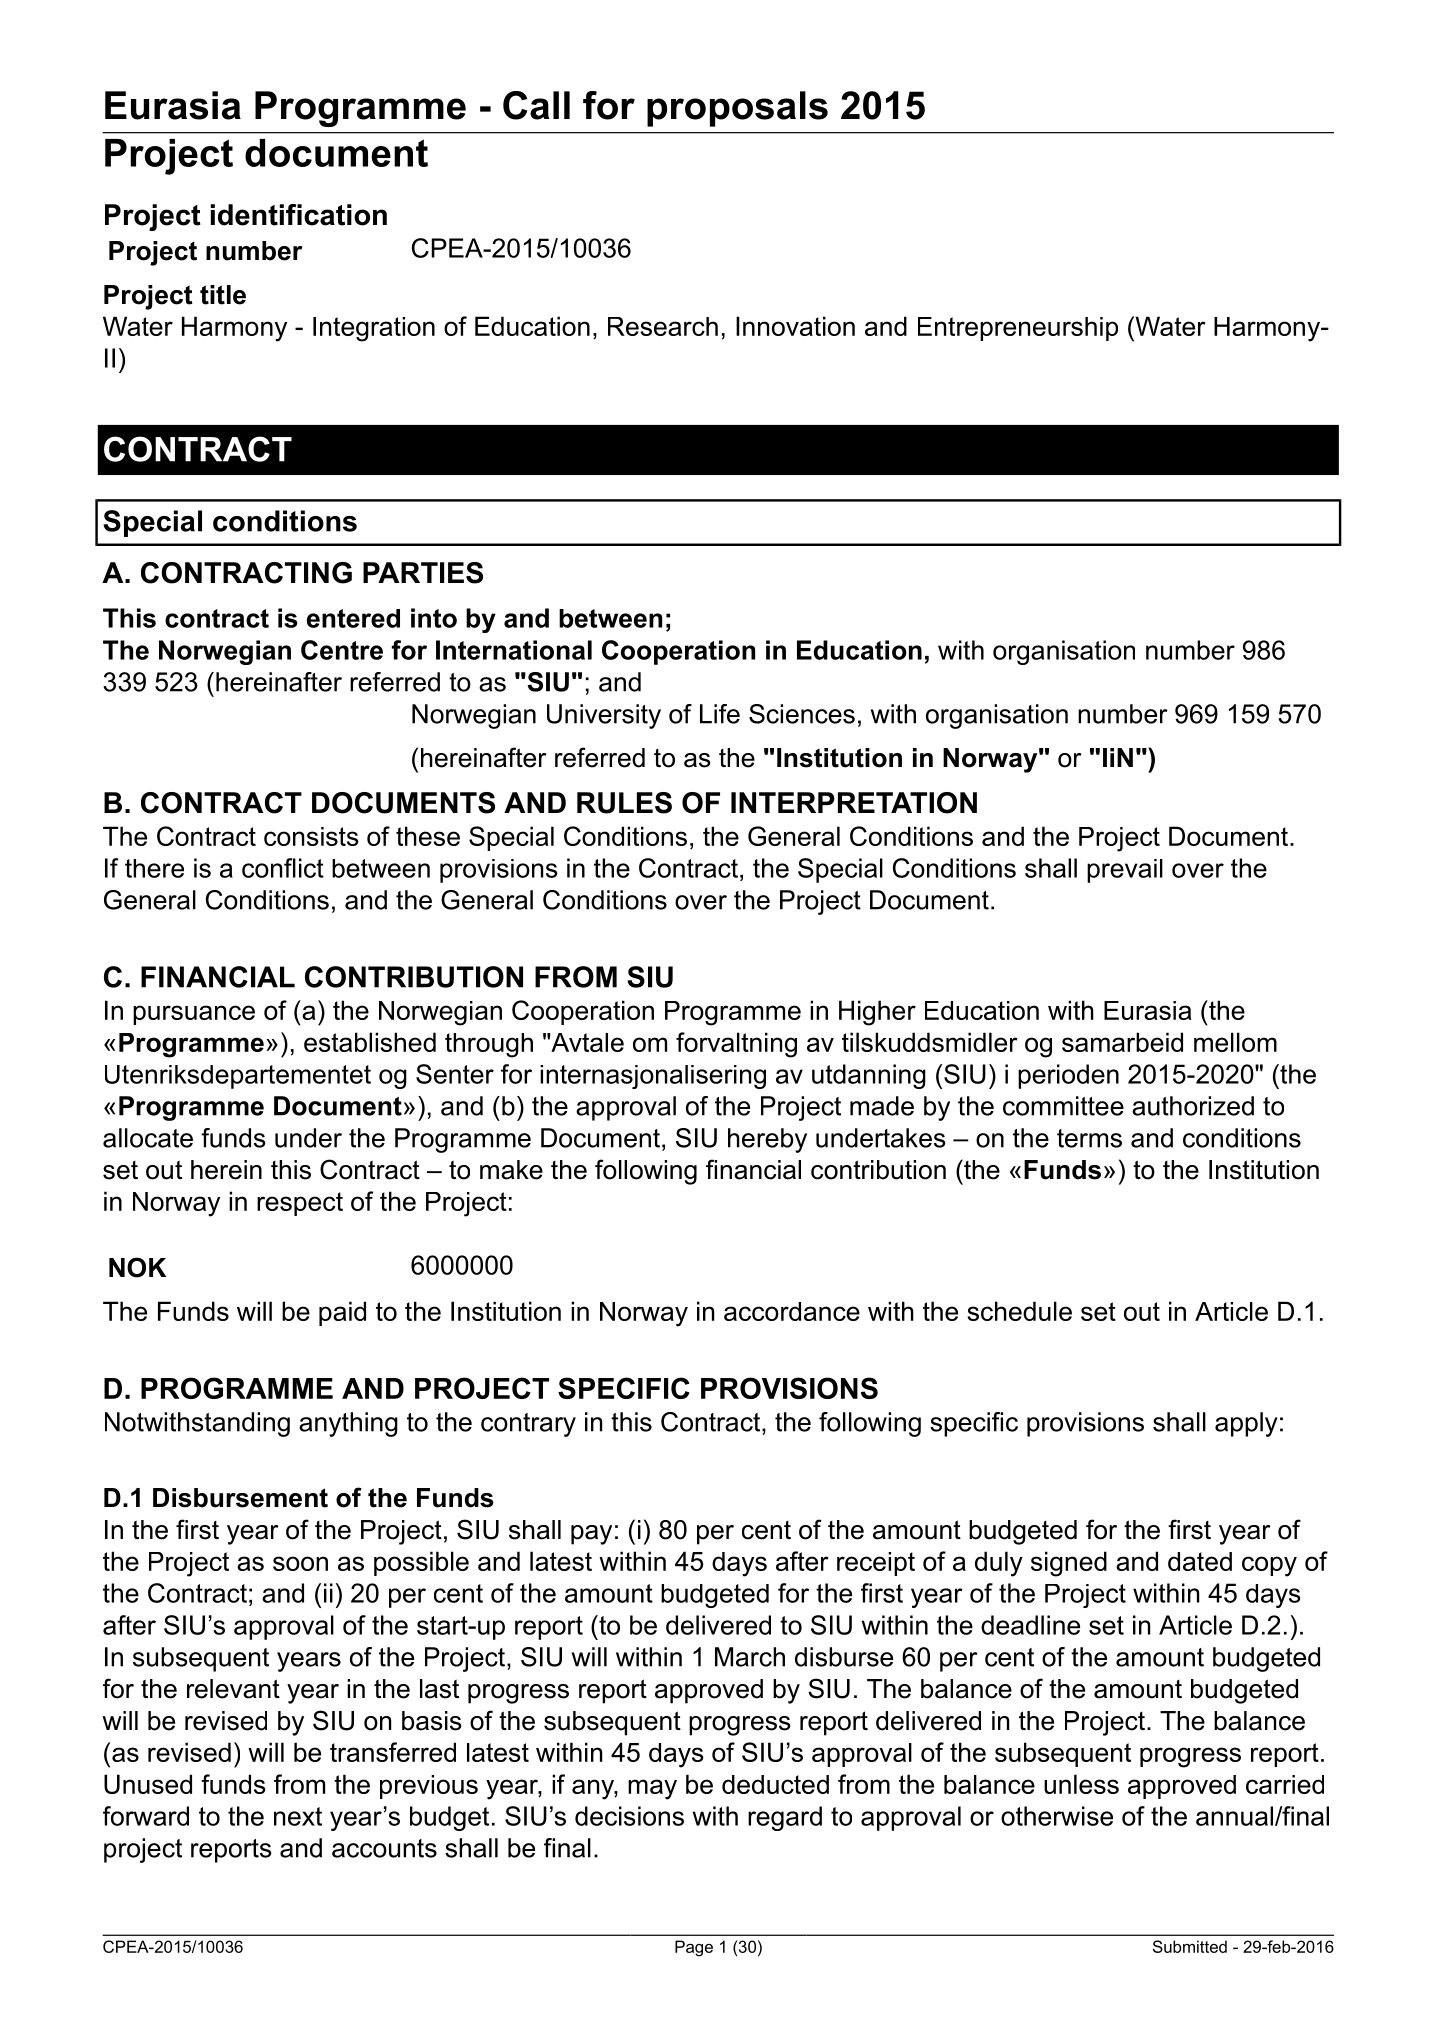 This image has width=1436, height=2031. What do you see at coordinates (767, 1140) in the image?
I see `hereby` at bounding box center [767, 1140].
